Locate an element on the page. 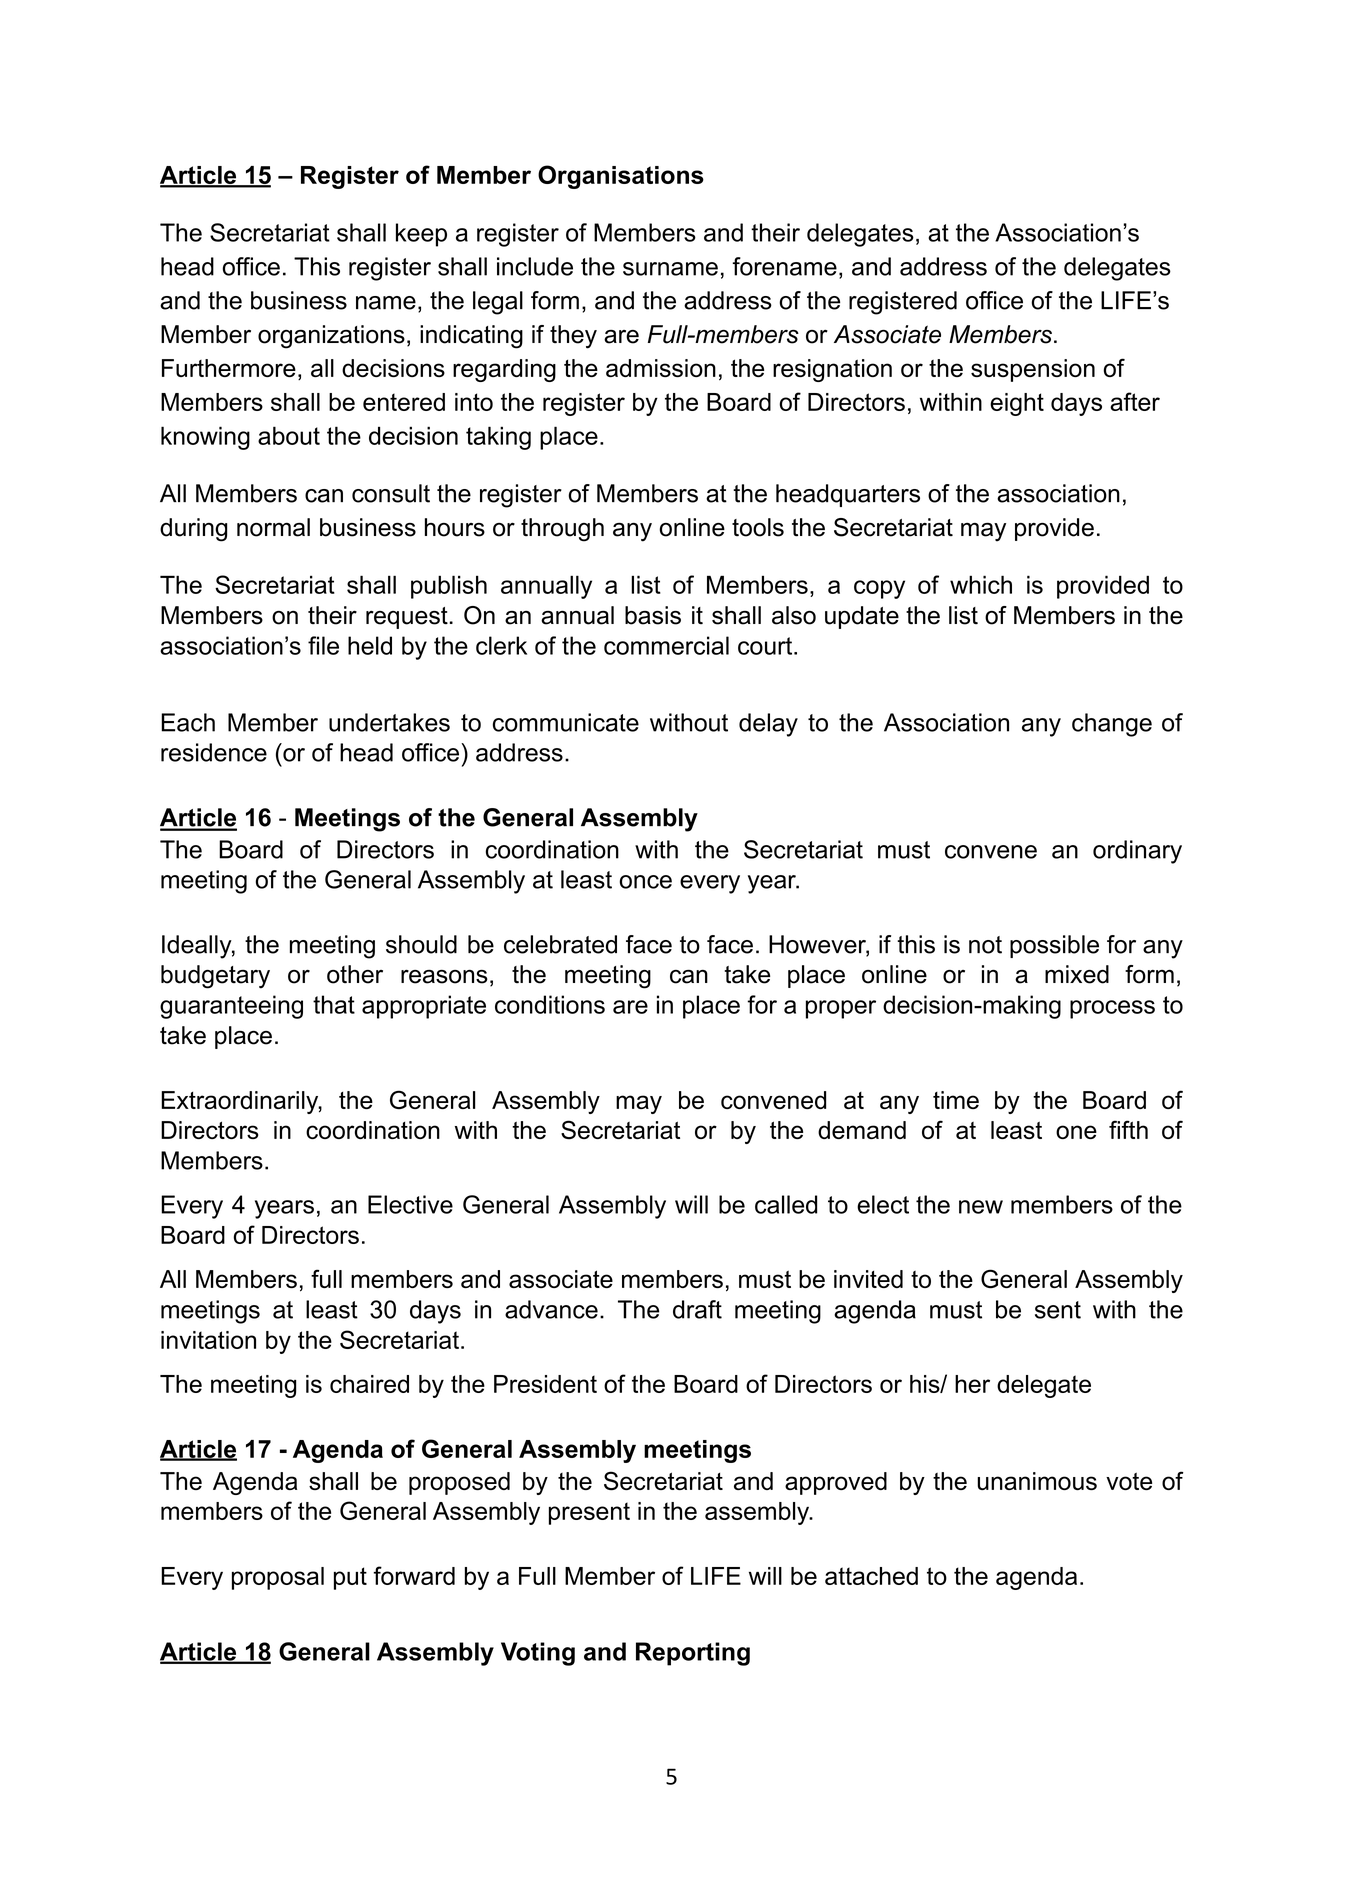 This image has height=1901, width=1345. proposal is located at coordinates (278, 1578).
